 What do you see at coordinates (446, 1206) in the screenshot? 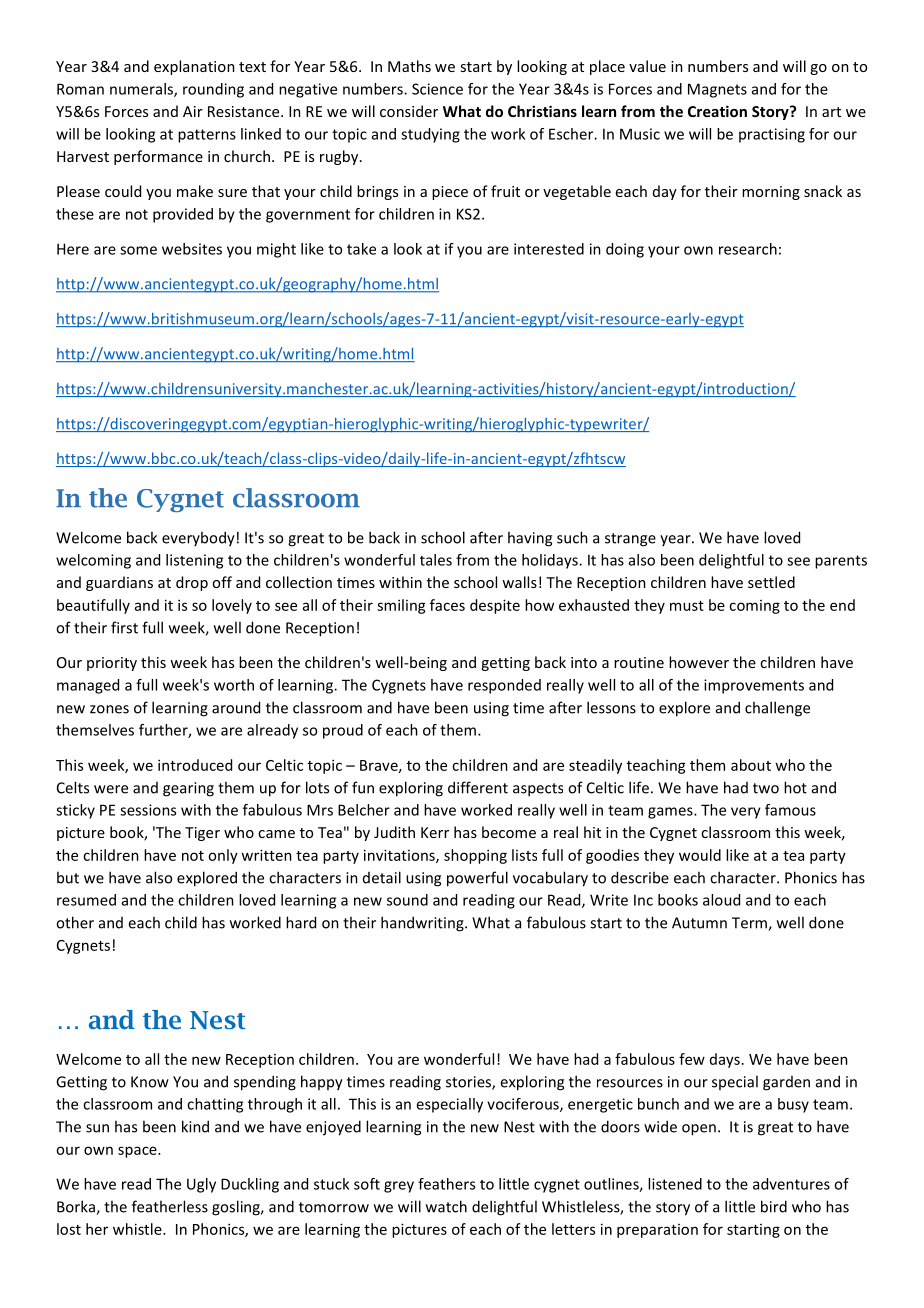
I see `watch` at bounding box center [446, 1206].
